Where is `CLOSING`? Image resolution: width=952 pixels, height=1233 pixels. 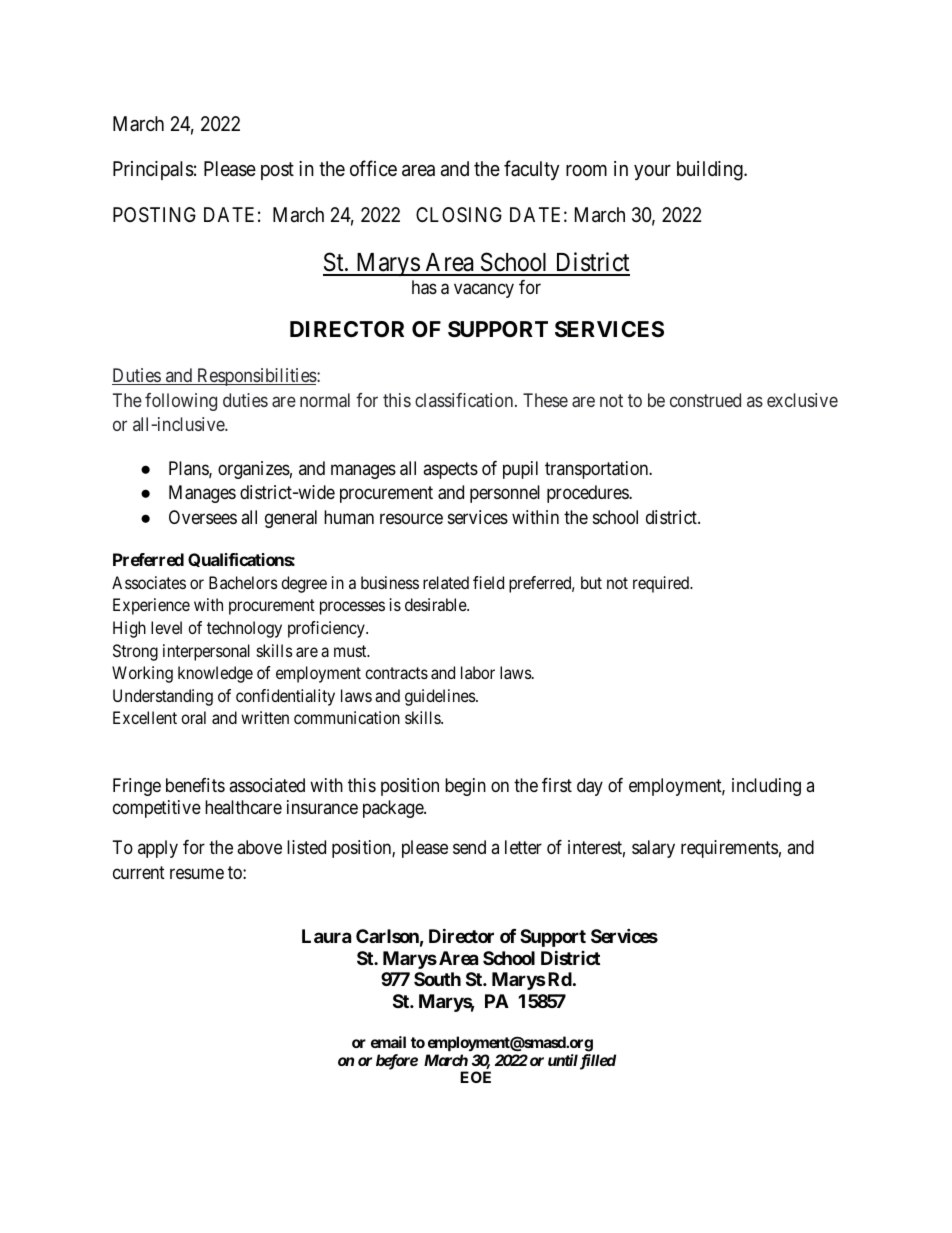 CLOSING is located at coordinates (459, 214).
